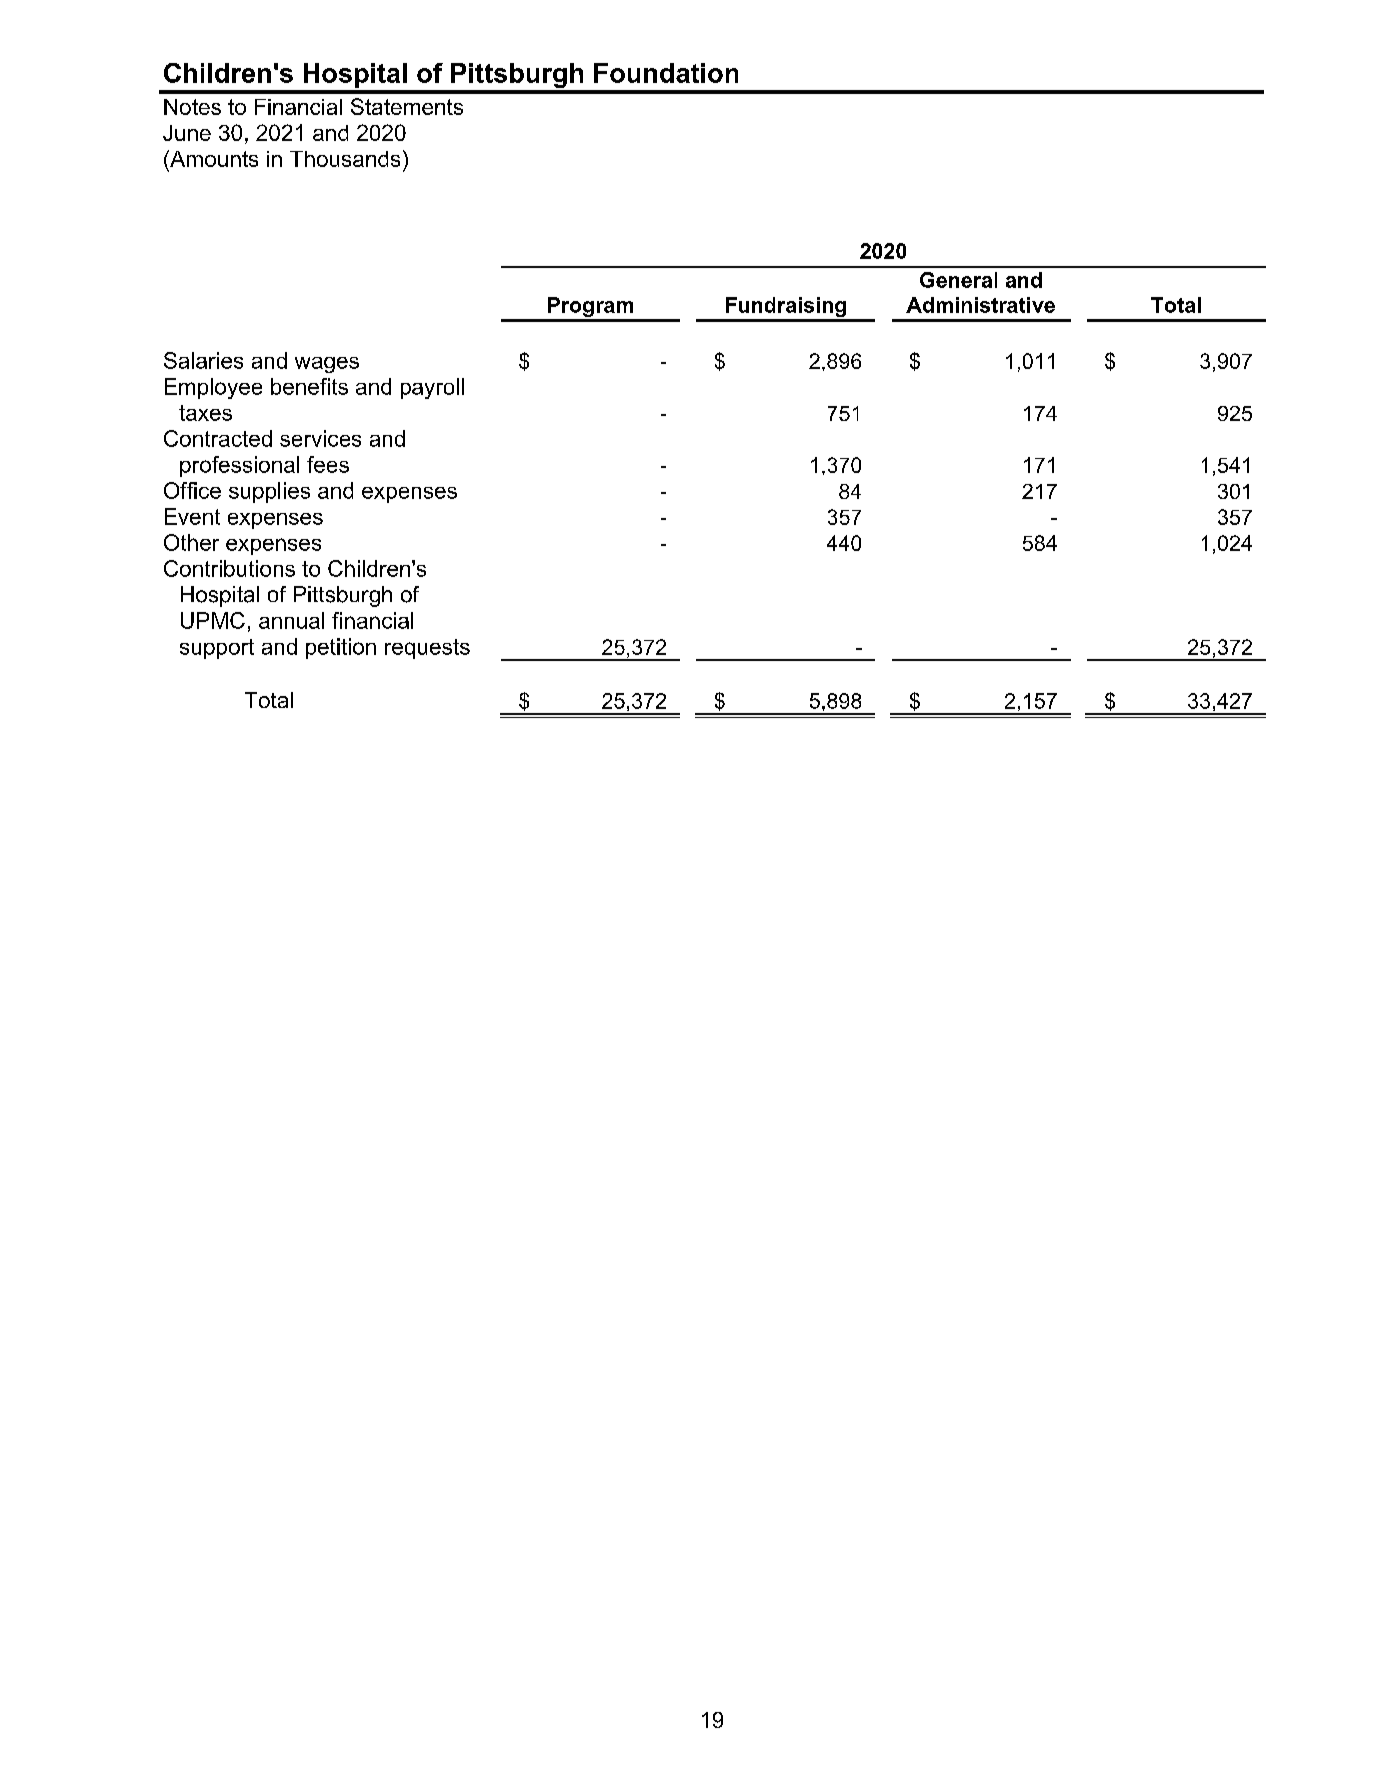  Describe the element at coordinates (980, 305) in the image. I see `Administrative` at that location.
